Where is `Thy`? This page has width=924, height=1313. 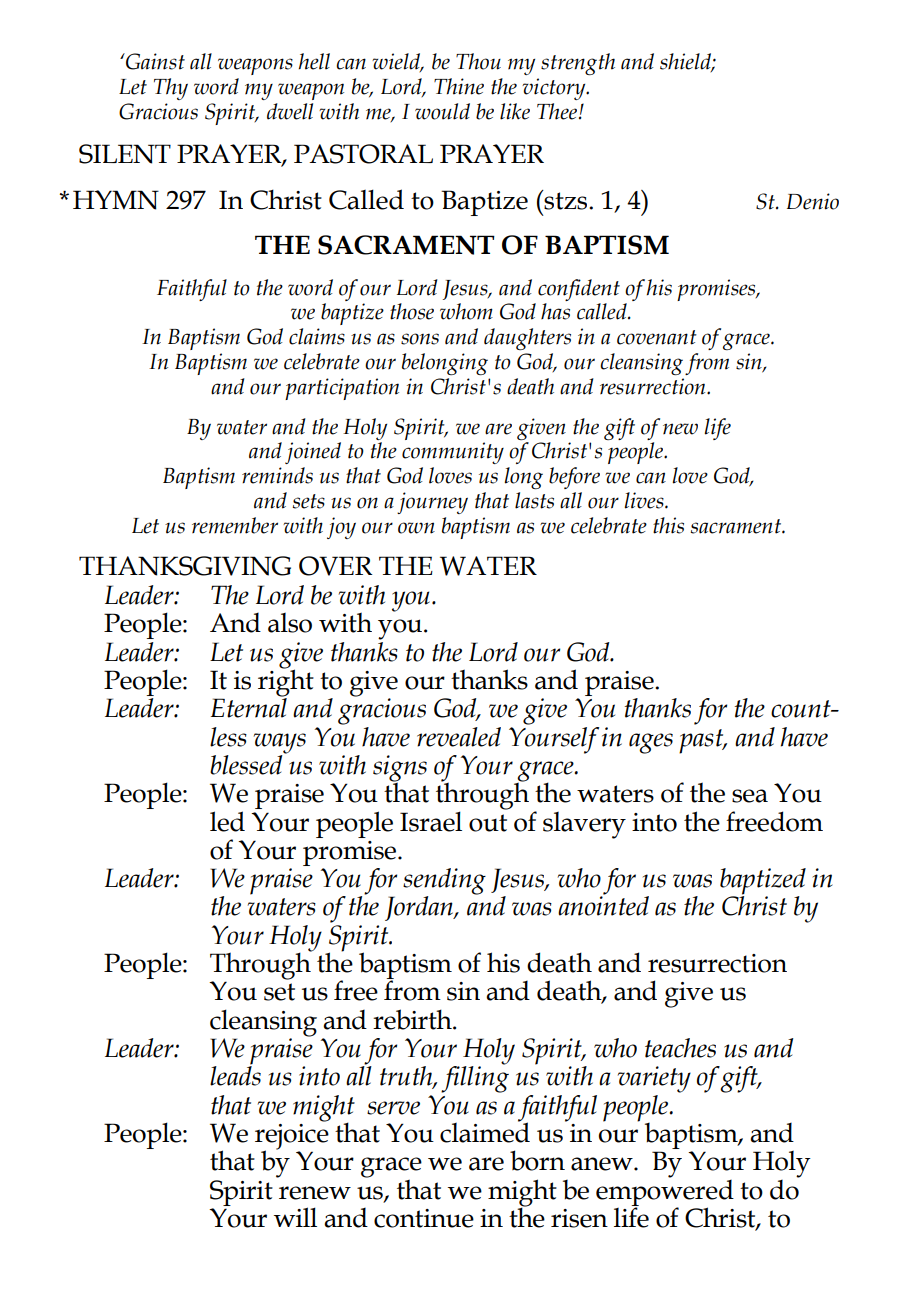
Thy is located at coordinates (171, 89).
